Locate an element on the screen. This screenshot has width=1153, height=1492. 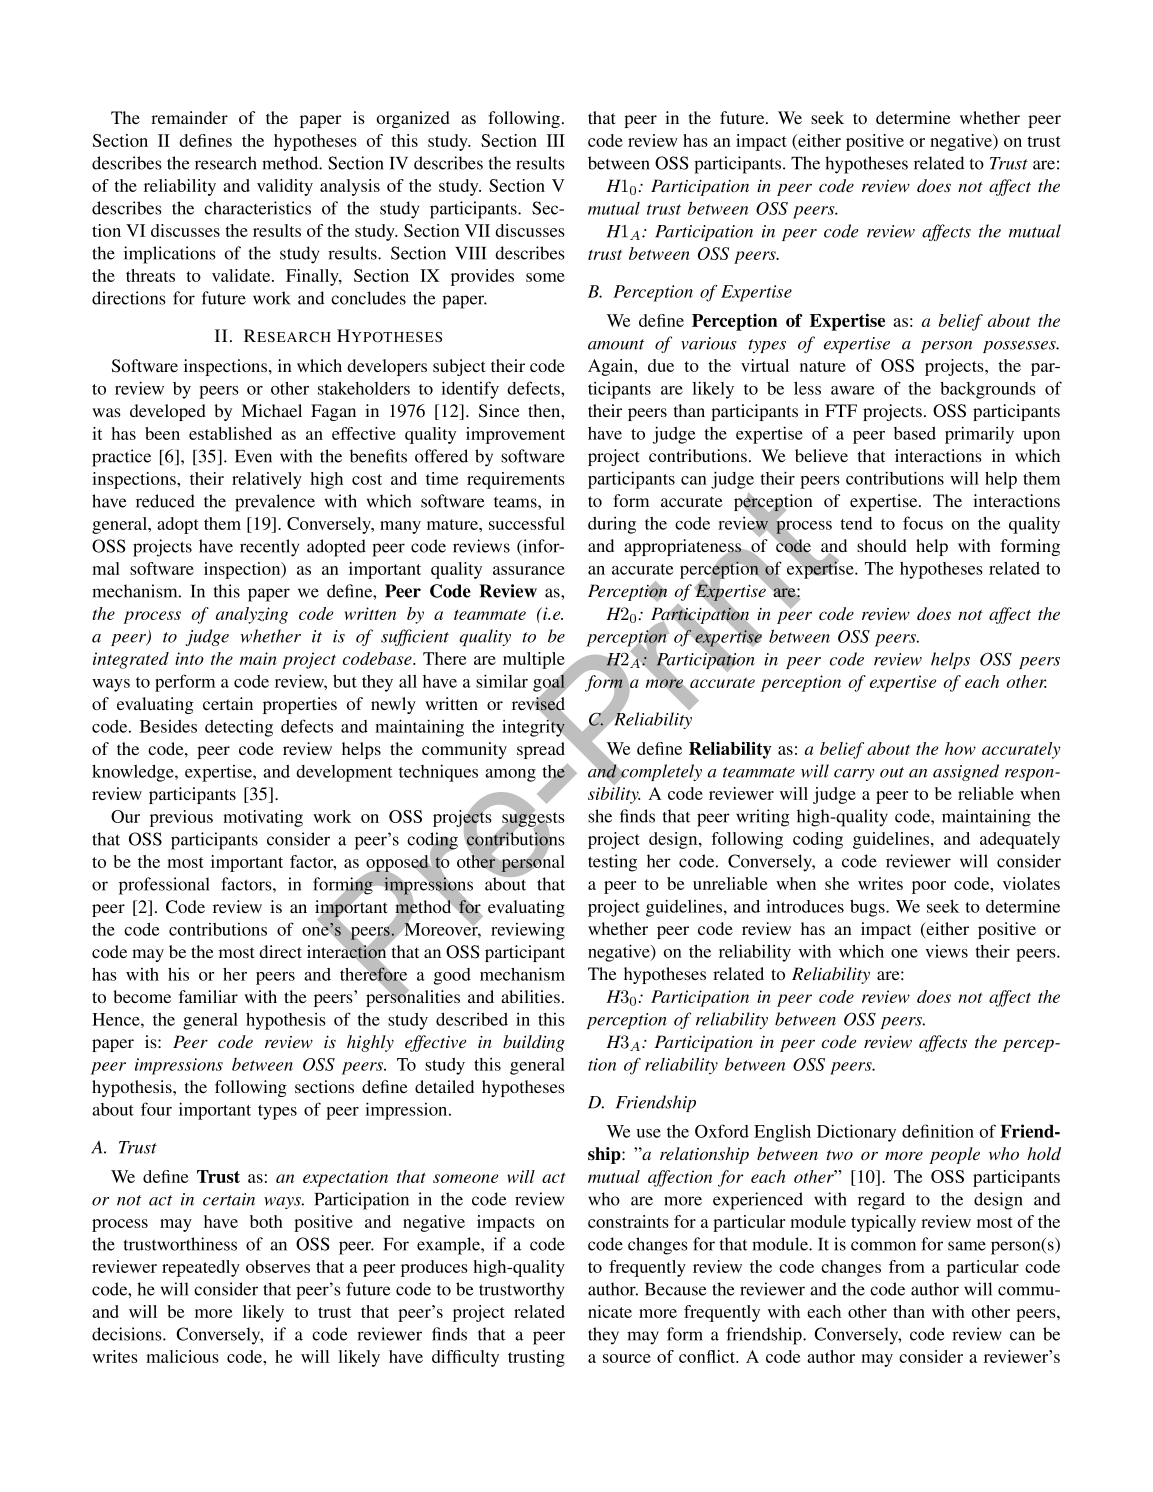
nature is located at coordinates (823, 366).
